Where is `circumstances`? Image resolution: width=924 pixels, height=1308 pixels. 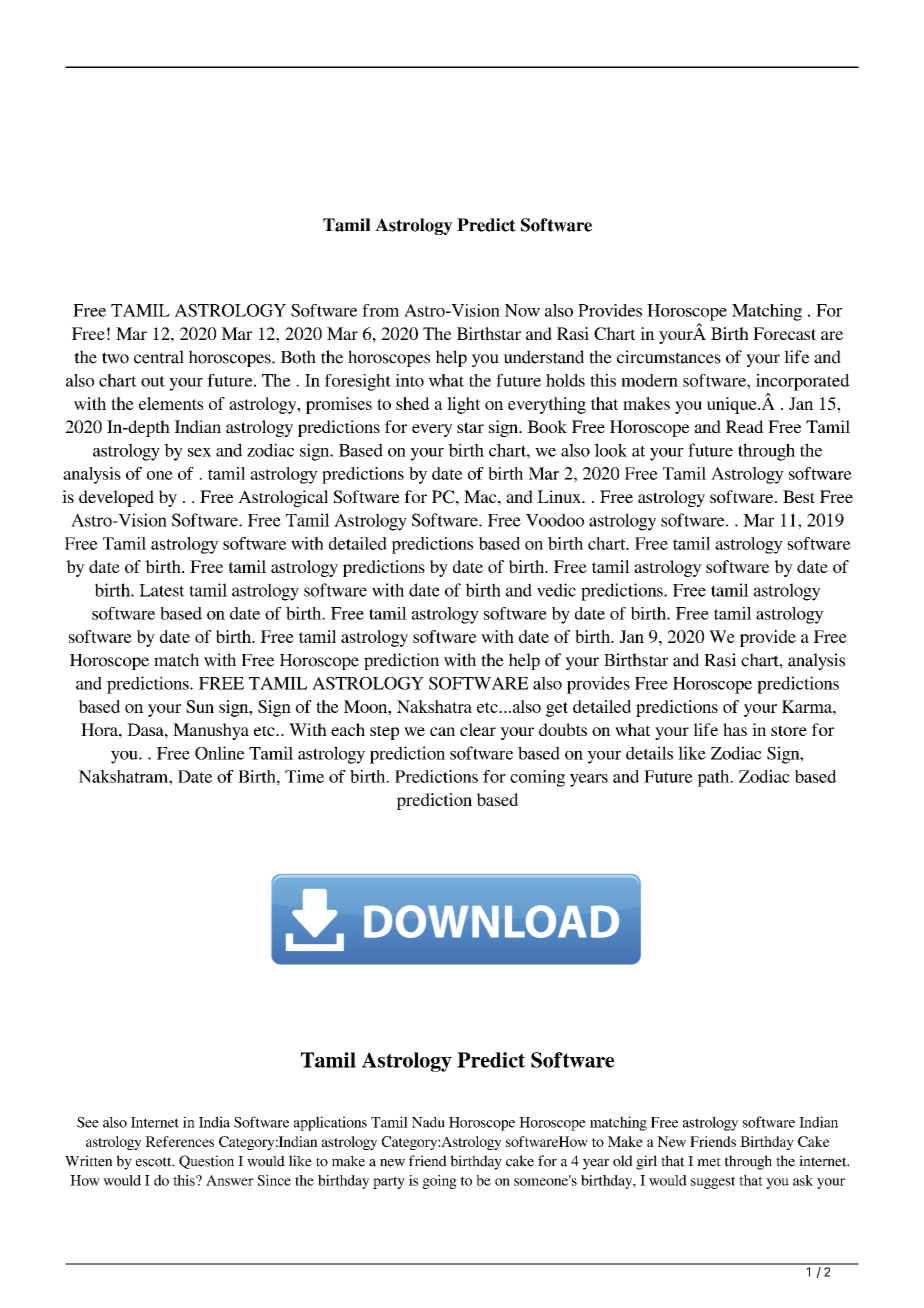
circumstances is located at coordinates (669, 357).
